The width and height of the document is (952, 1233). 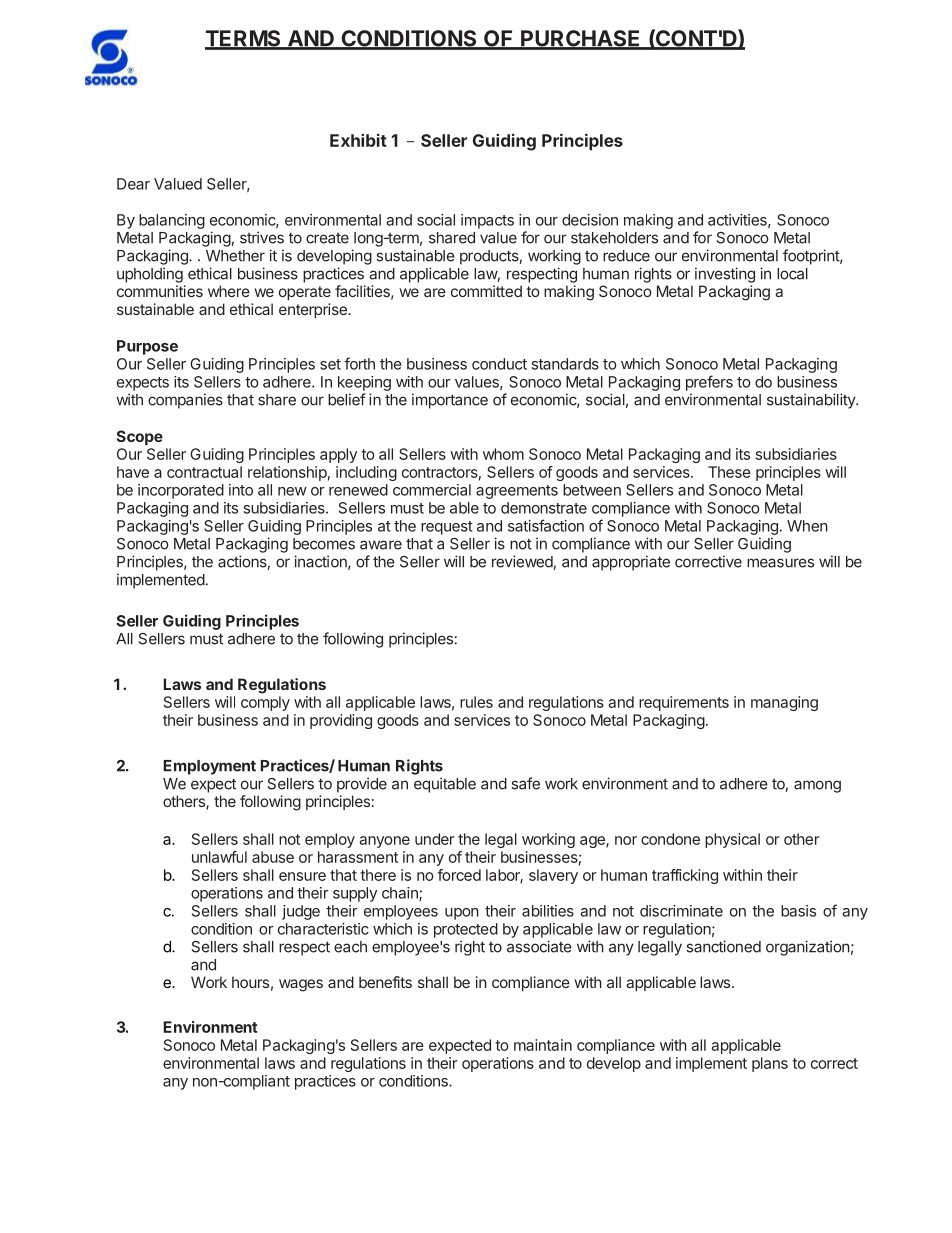 I want to click on request, so click(x=447, y=528).
